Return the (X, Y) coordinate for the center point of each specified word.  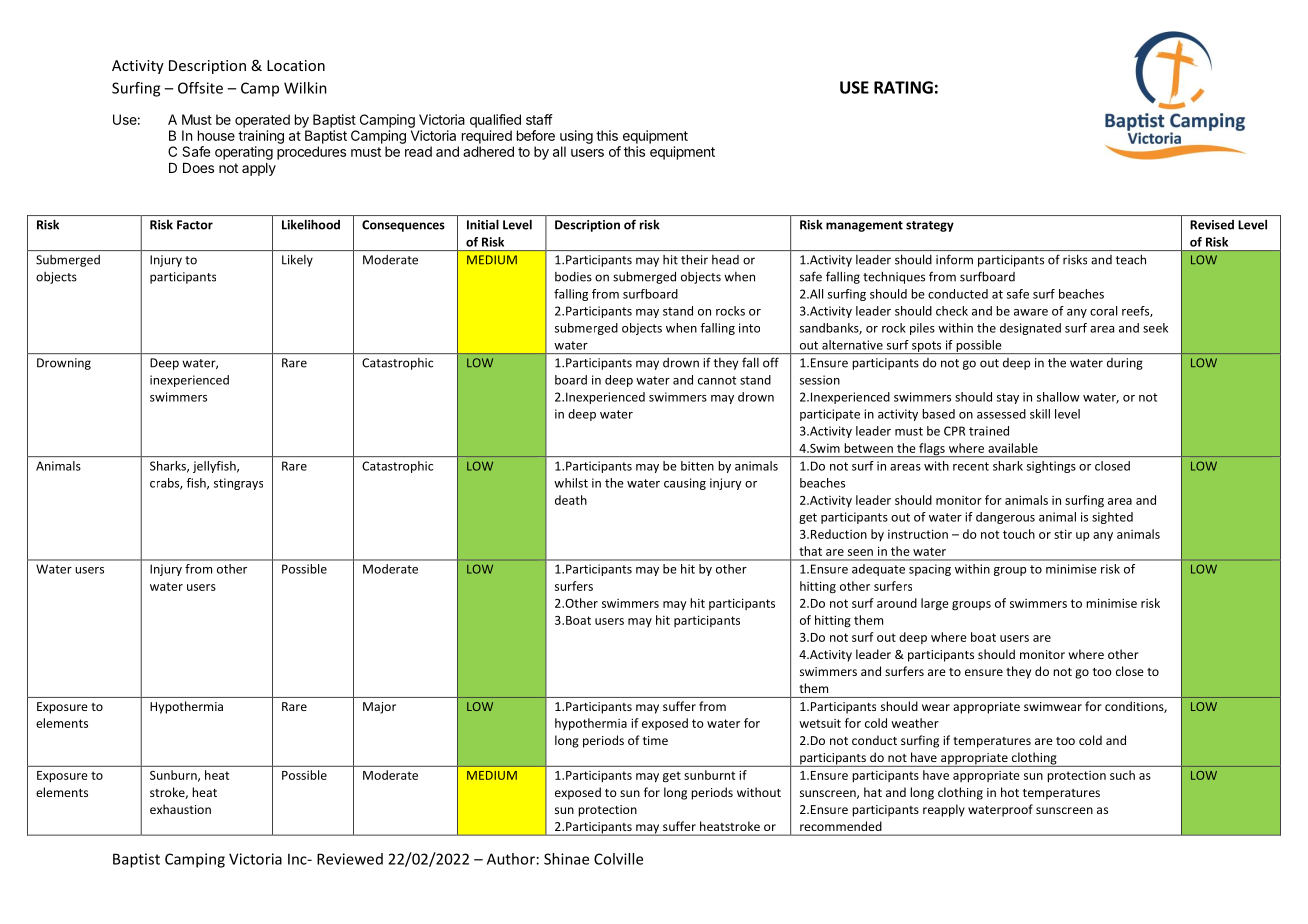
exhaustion (180, 809)
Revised (1212, 225)
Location (296, 65)
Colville (618, 859)
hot (1010, 792)
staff (539, 119)
